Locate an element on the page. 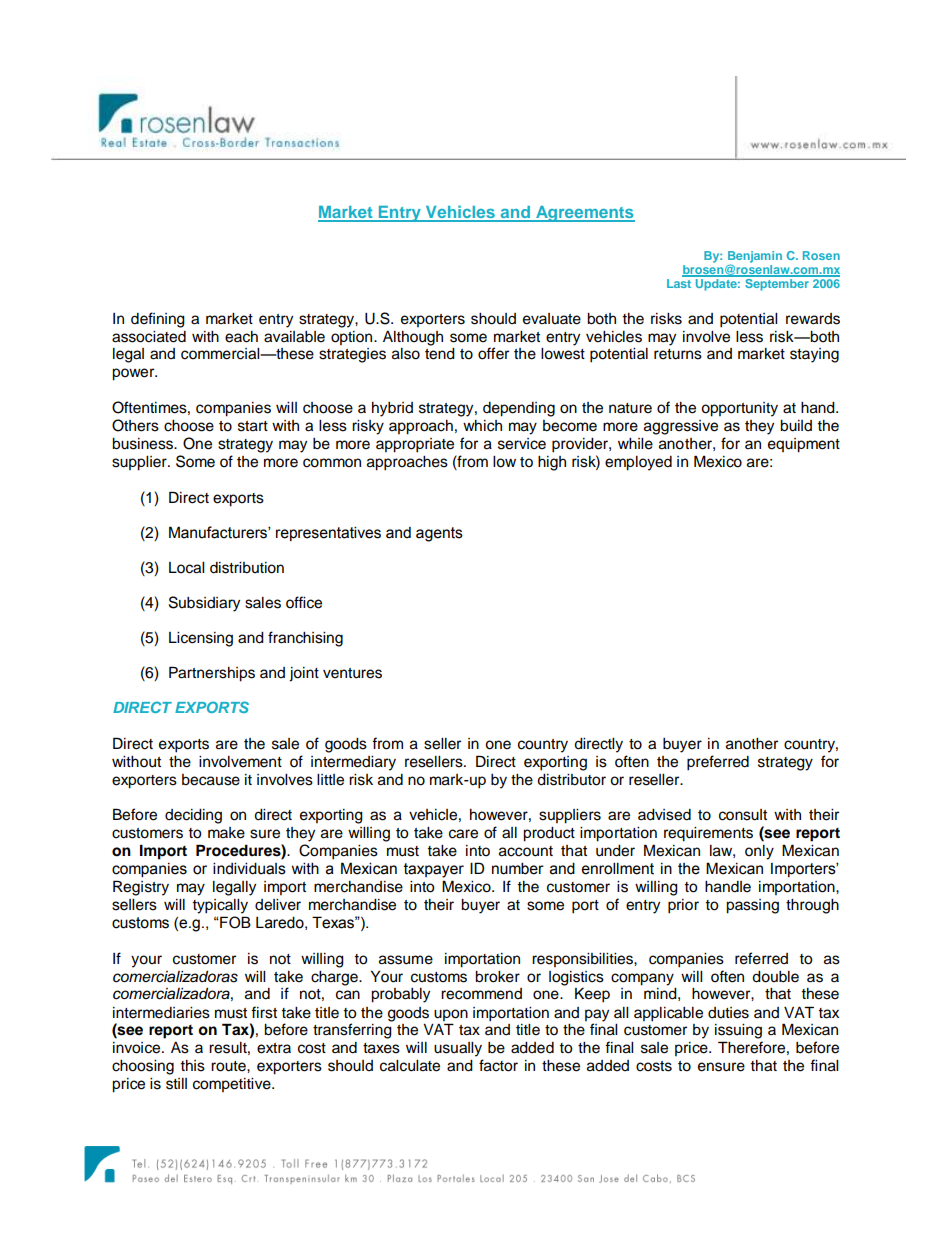 Image resolution: width=952 pixels, height=1233 pixels. ventures is located at coordinates (352, 673).
